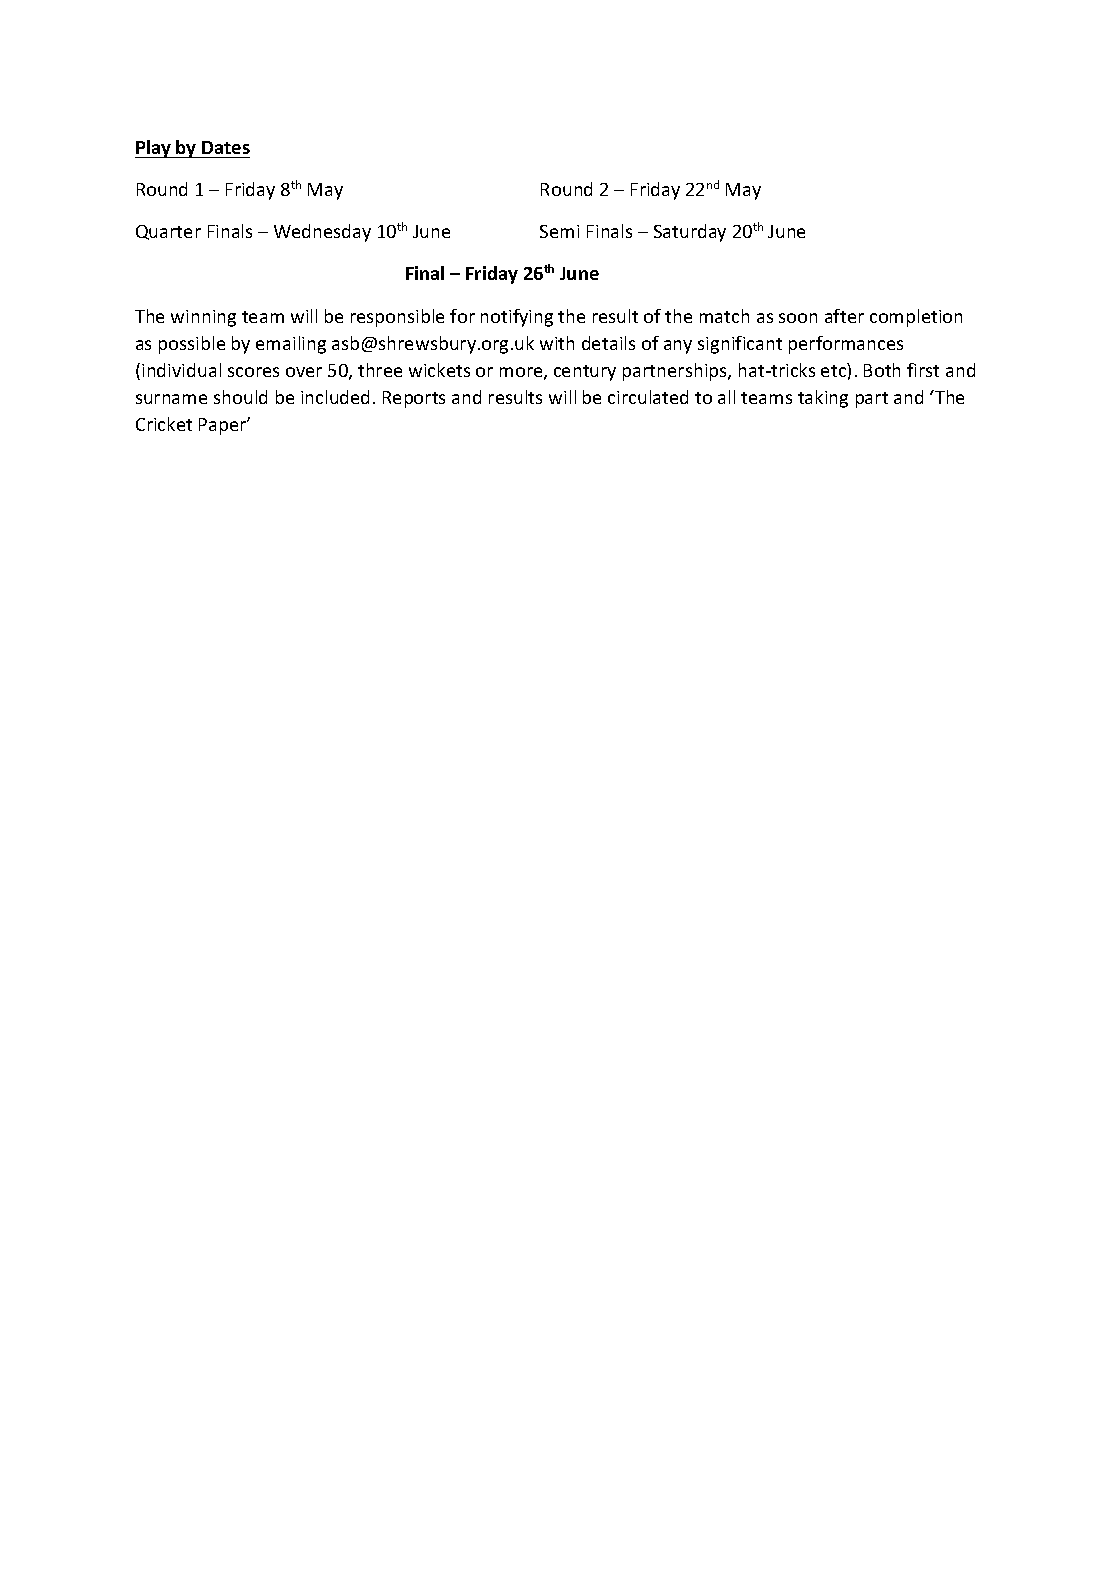  What do you see at coordinates (240, 397) in the screenshot?
I see `should` at bounding box center [240, 397].
